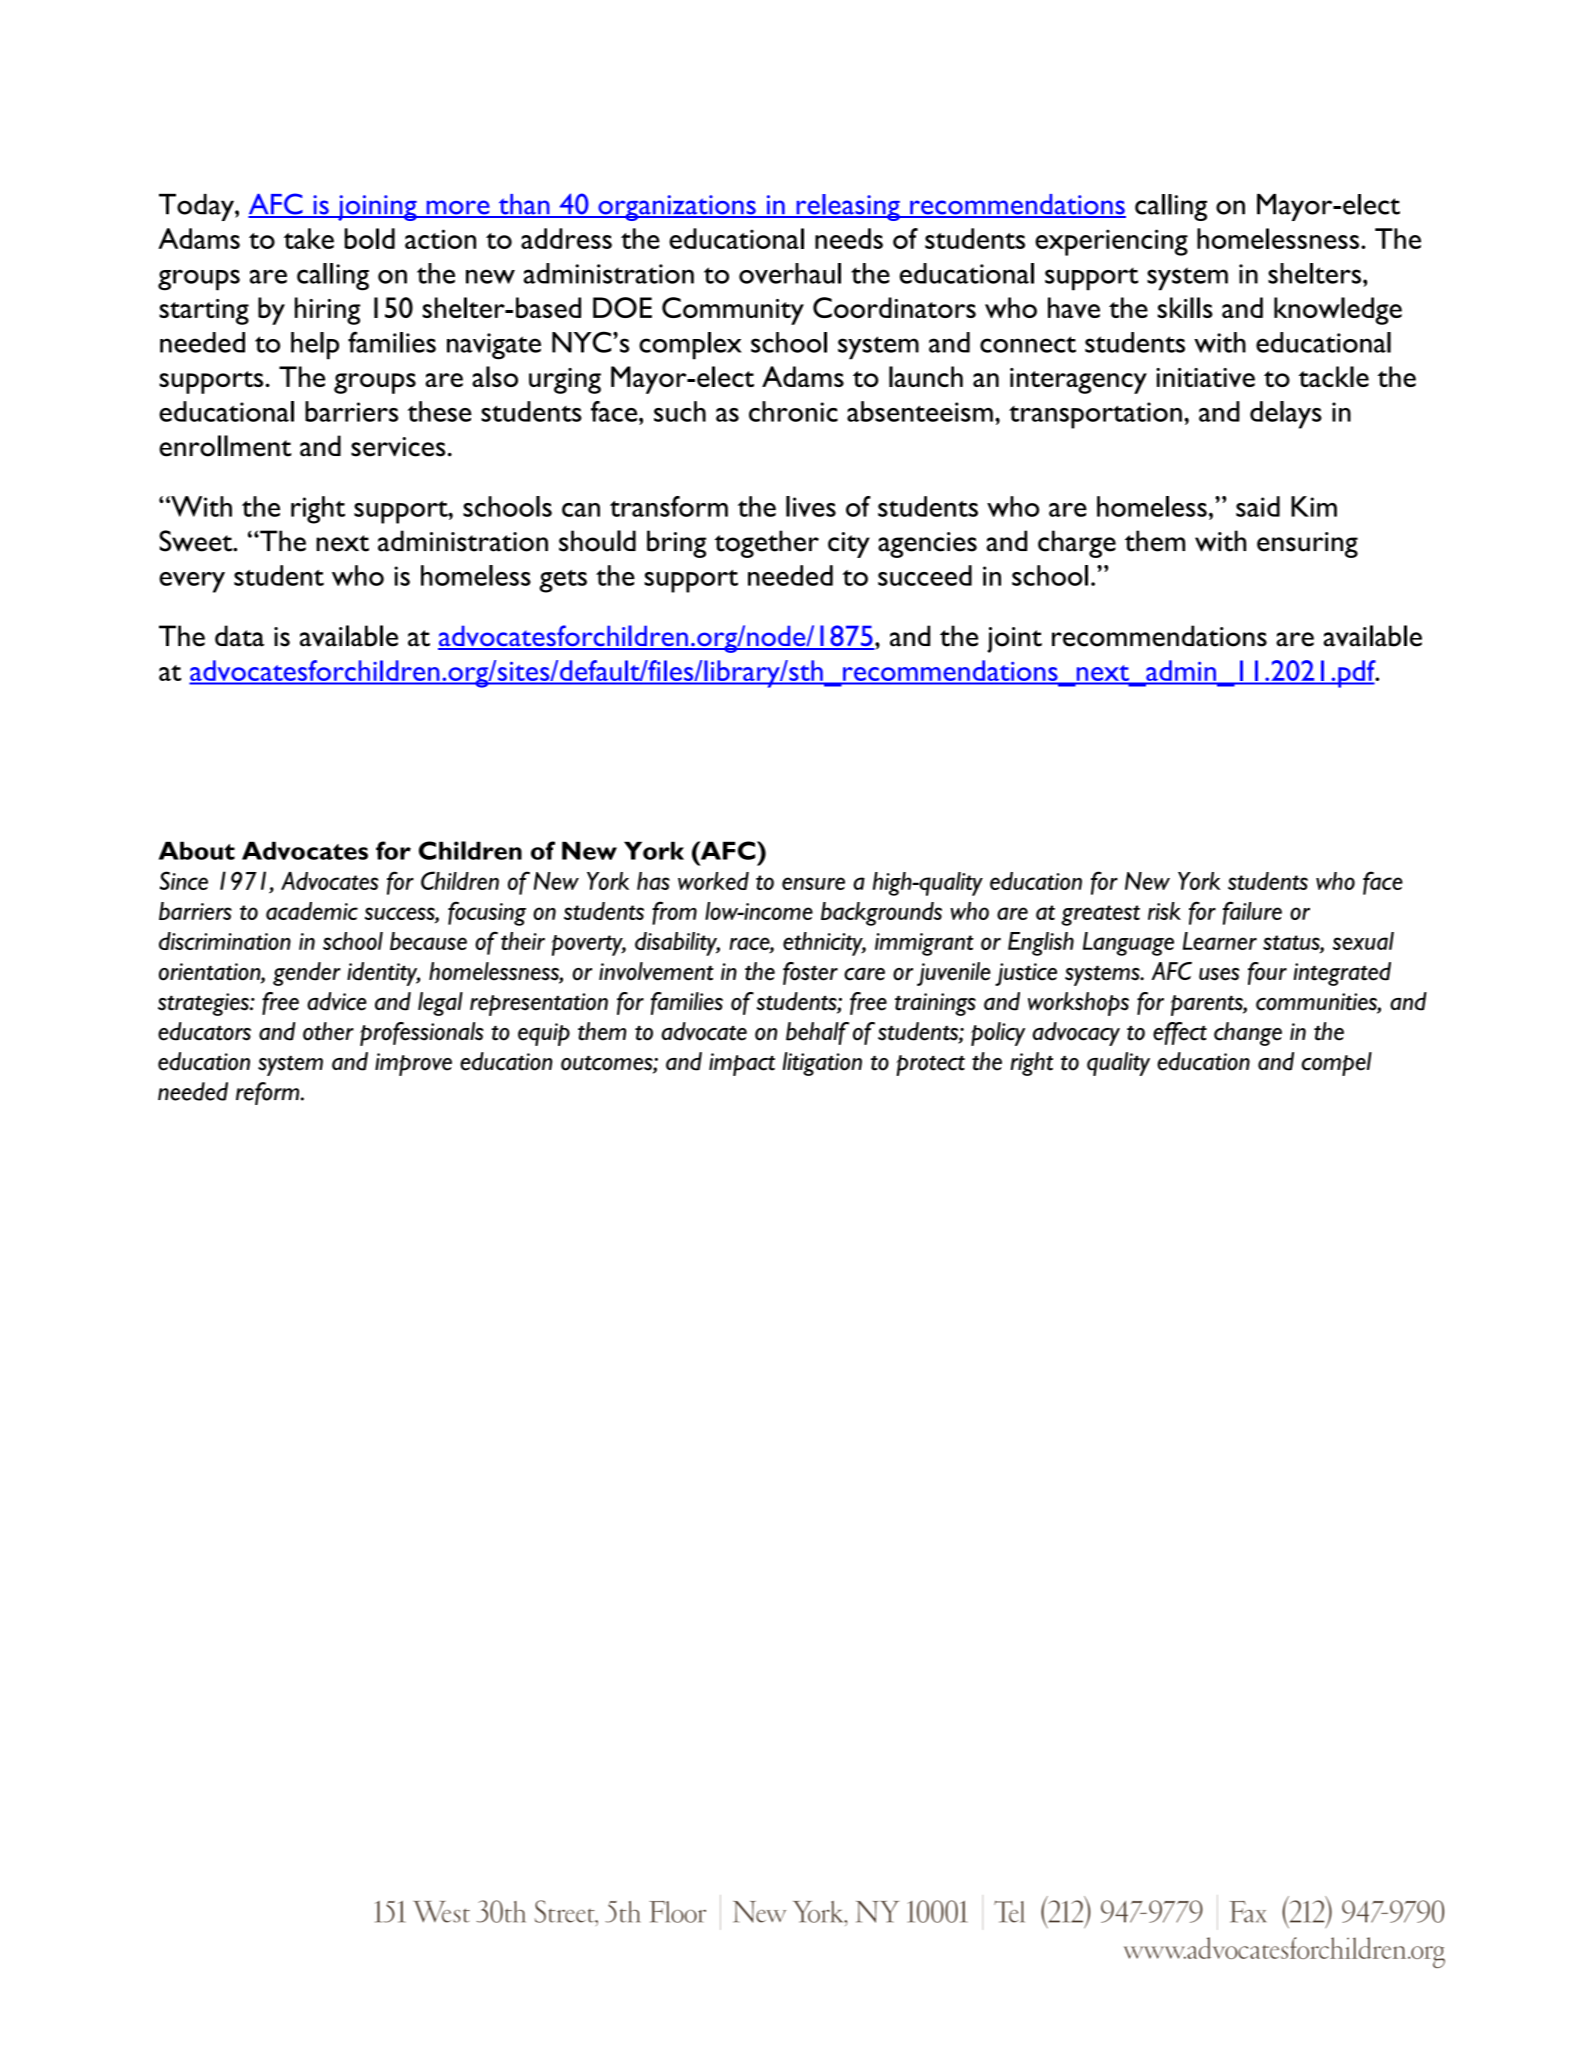 Image resolution: width=1585 pixels, height=2052 pixels. What do you see at coordinates (1286, 415) in the document?
I see `delays` at bounding box center [1286, 415].
